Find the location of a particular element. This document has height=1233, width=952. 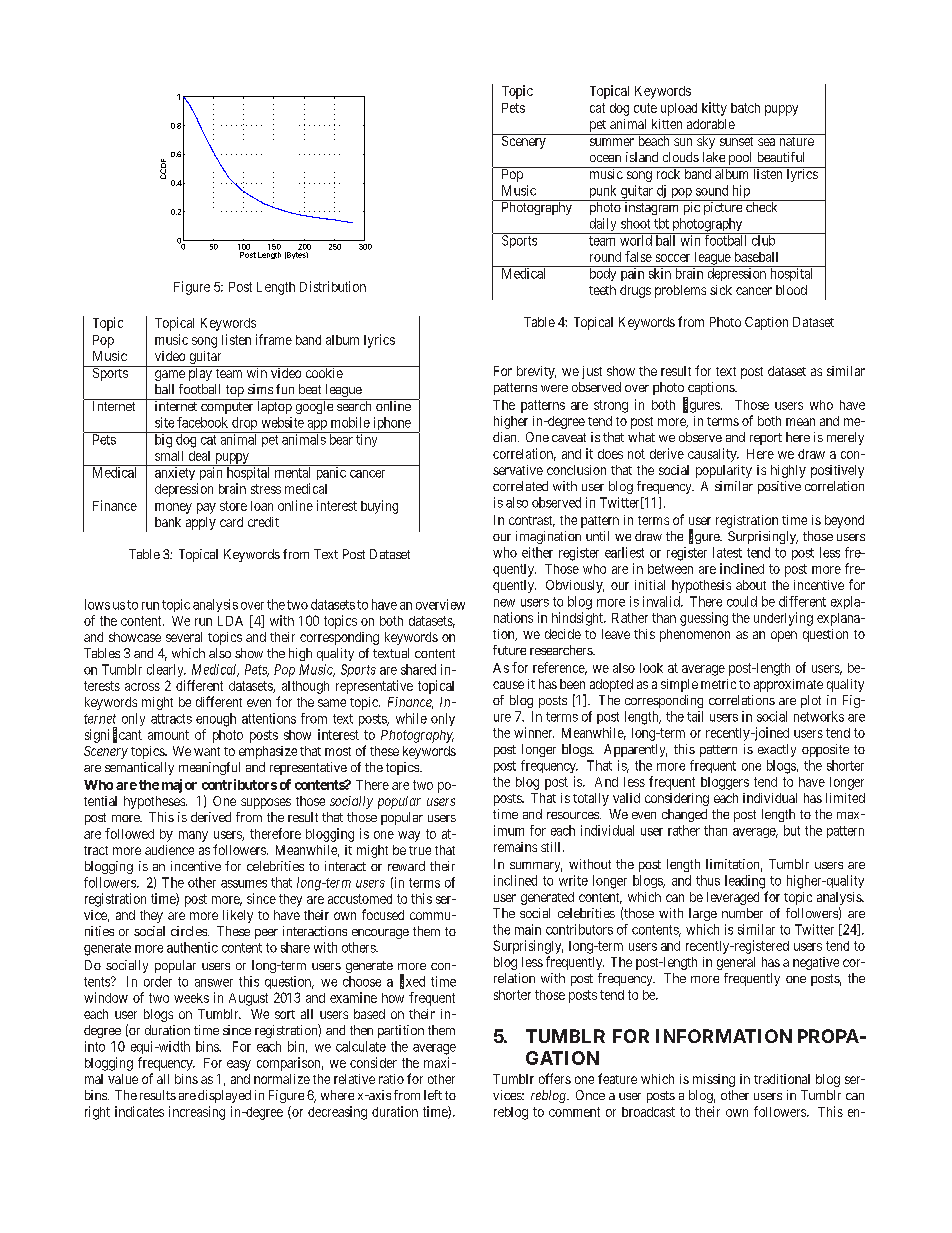

left is located at coordinates (433, 1095).
